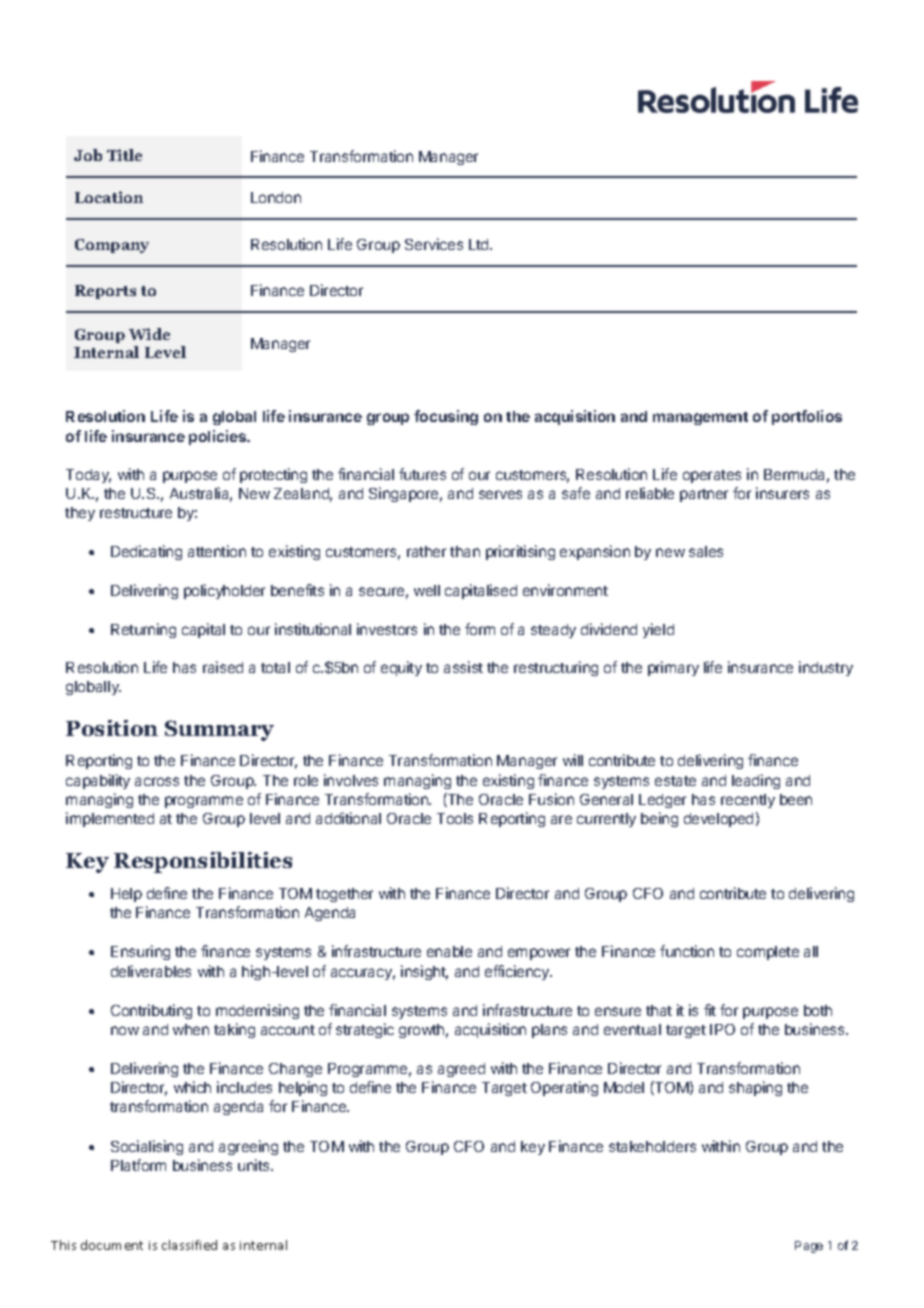 The image size is (924, 1308). I want to click on units, so click(255, 1165).
